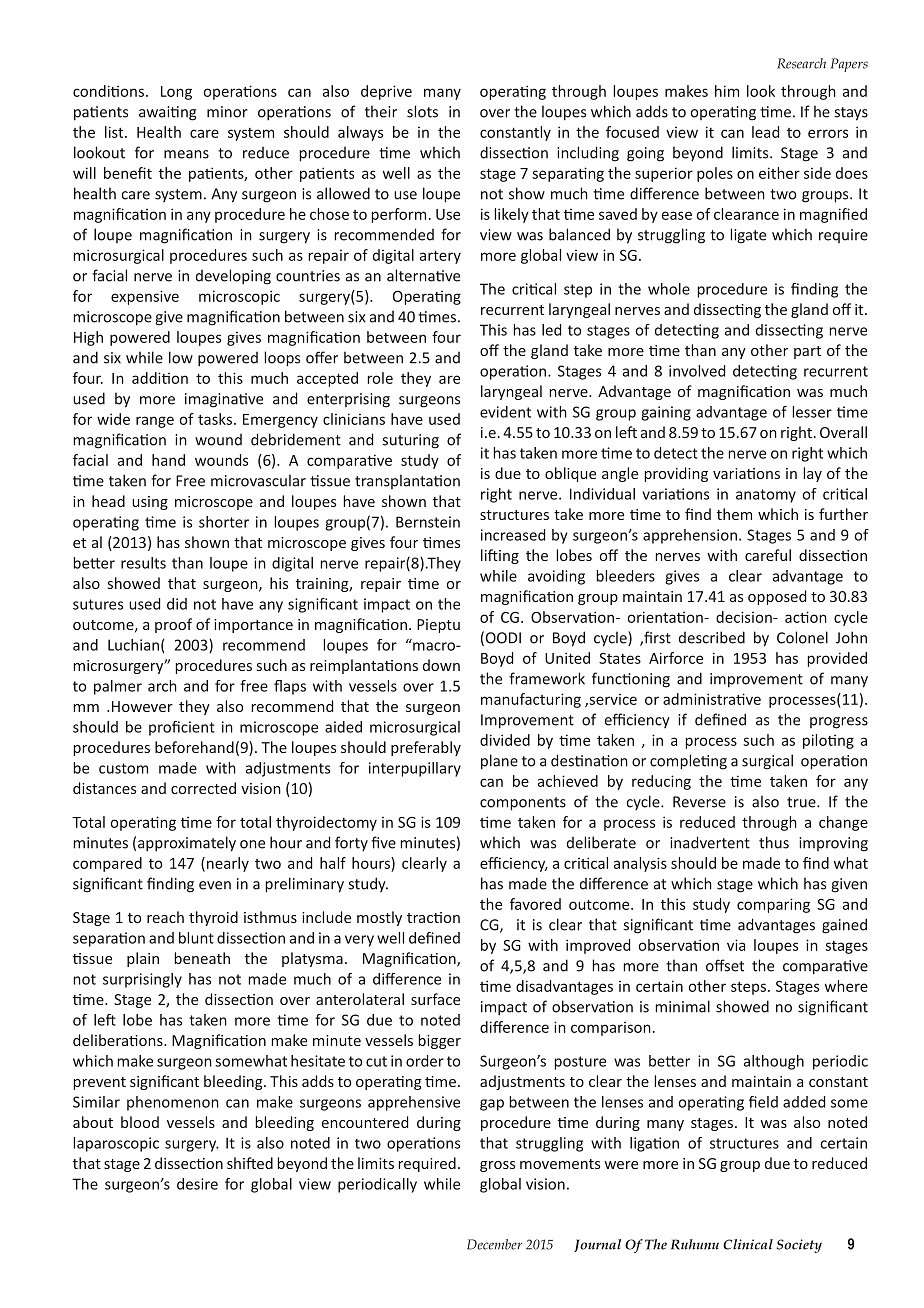  What do you see at coordinates (535, 904) in the screenshot?
I see `favored` at bounding box center [535, 904].
